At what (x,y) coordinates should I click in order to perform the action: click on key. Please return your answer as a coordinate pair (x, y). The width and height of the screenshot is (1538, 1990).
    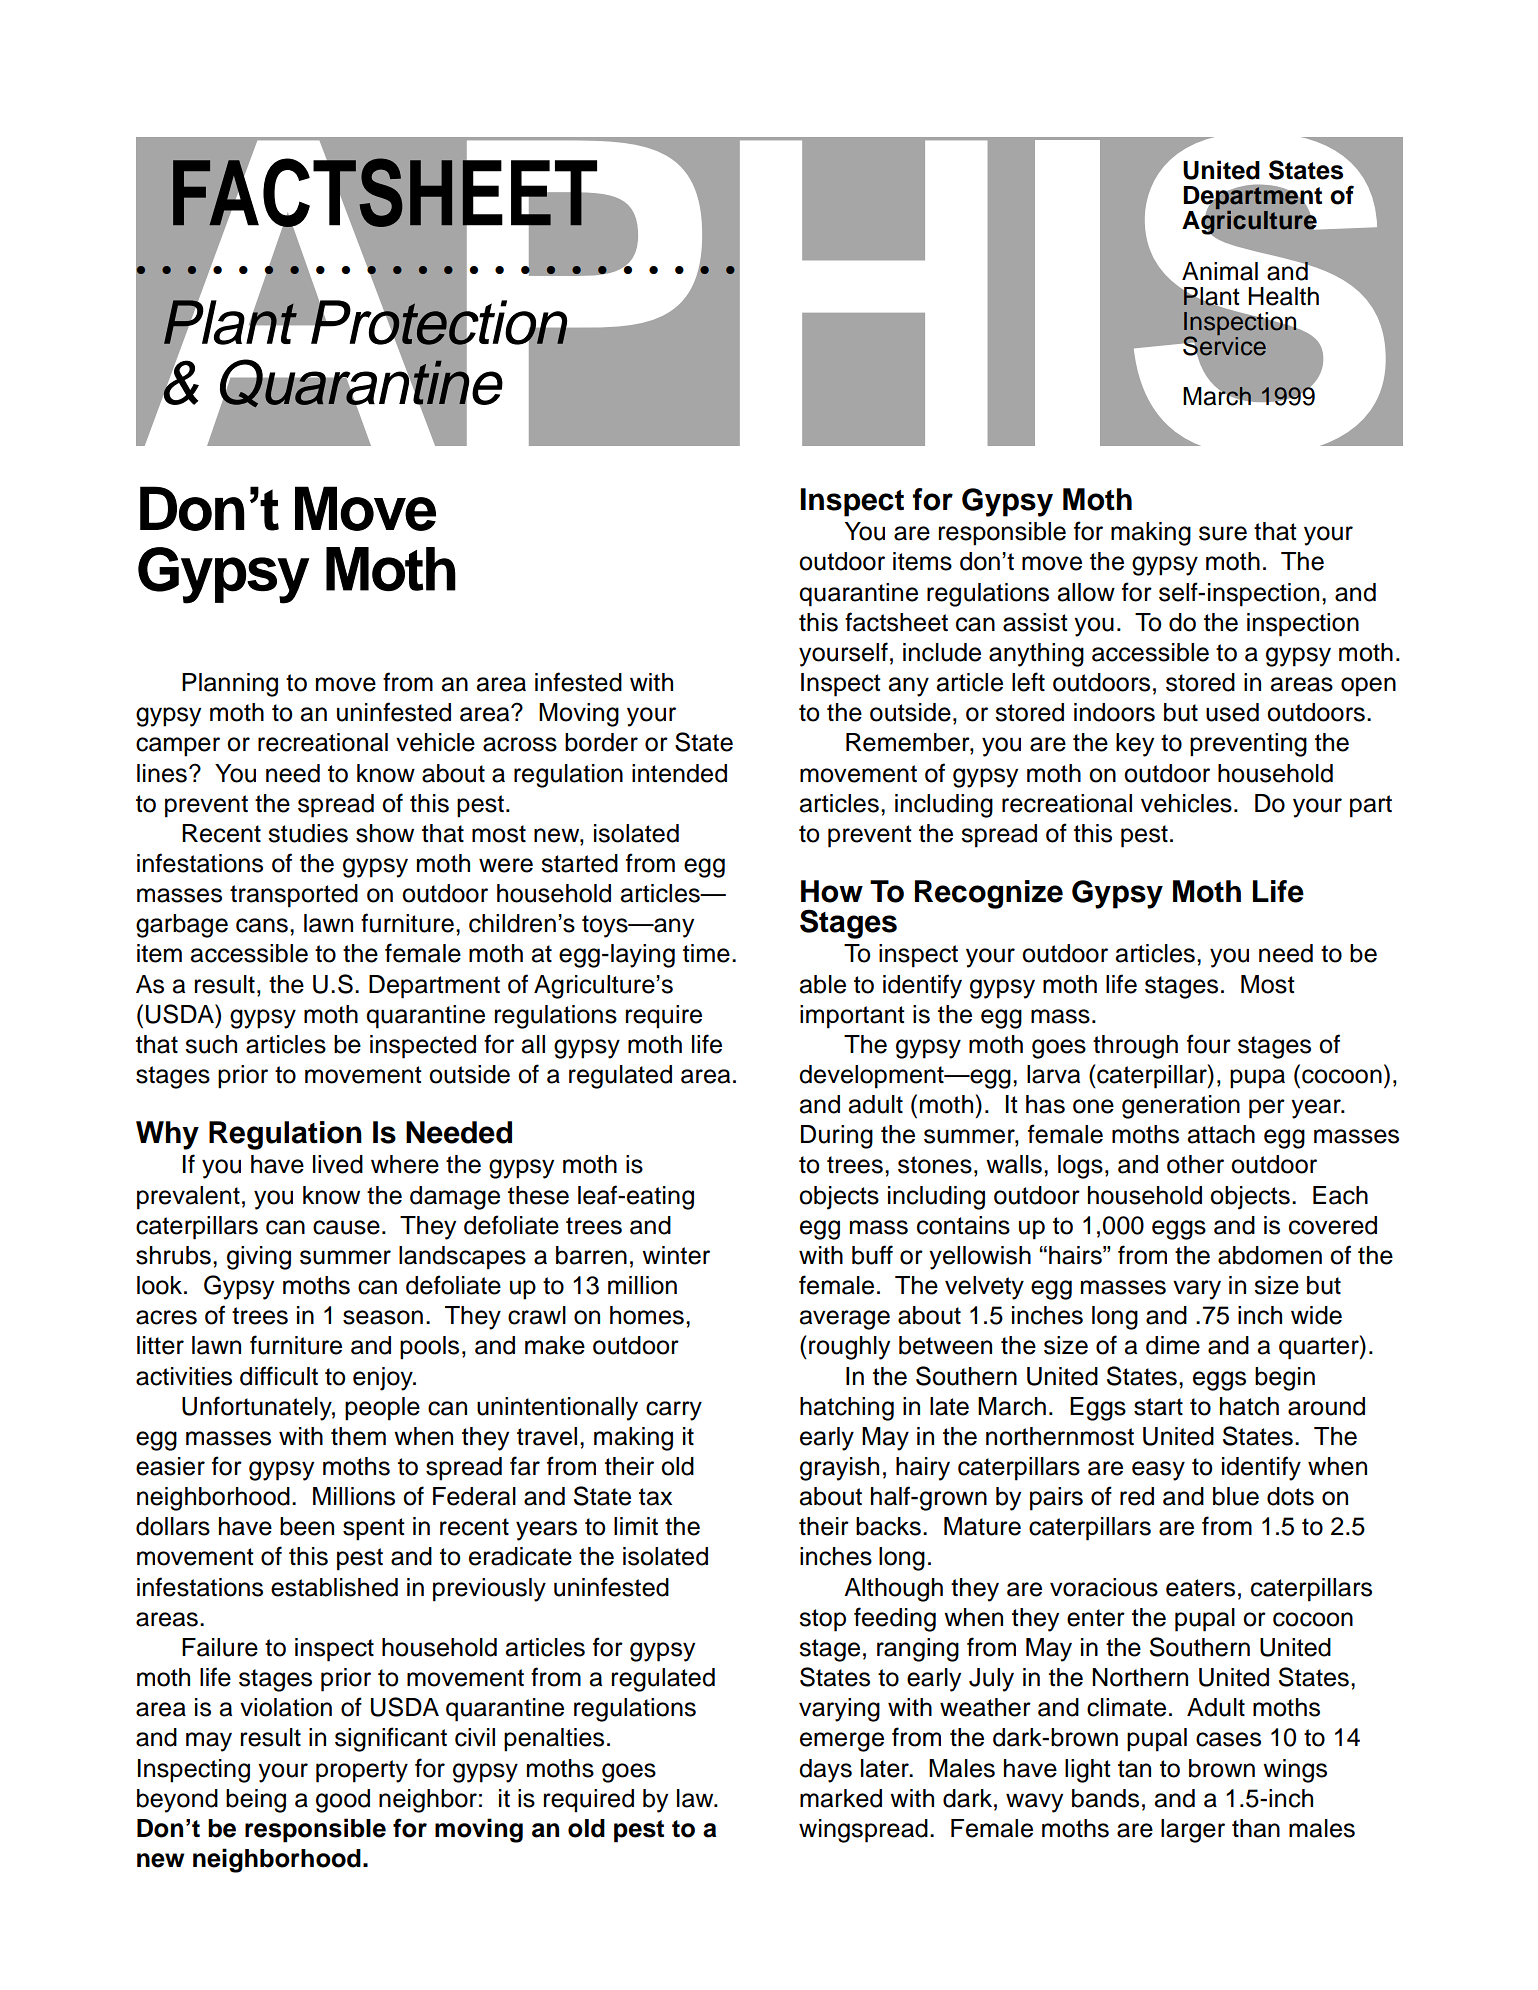
    Looking at the image, I should click on (1135, 745).
